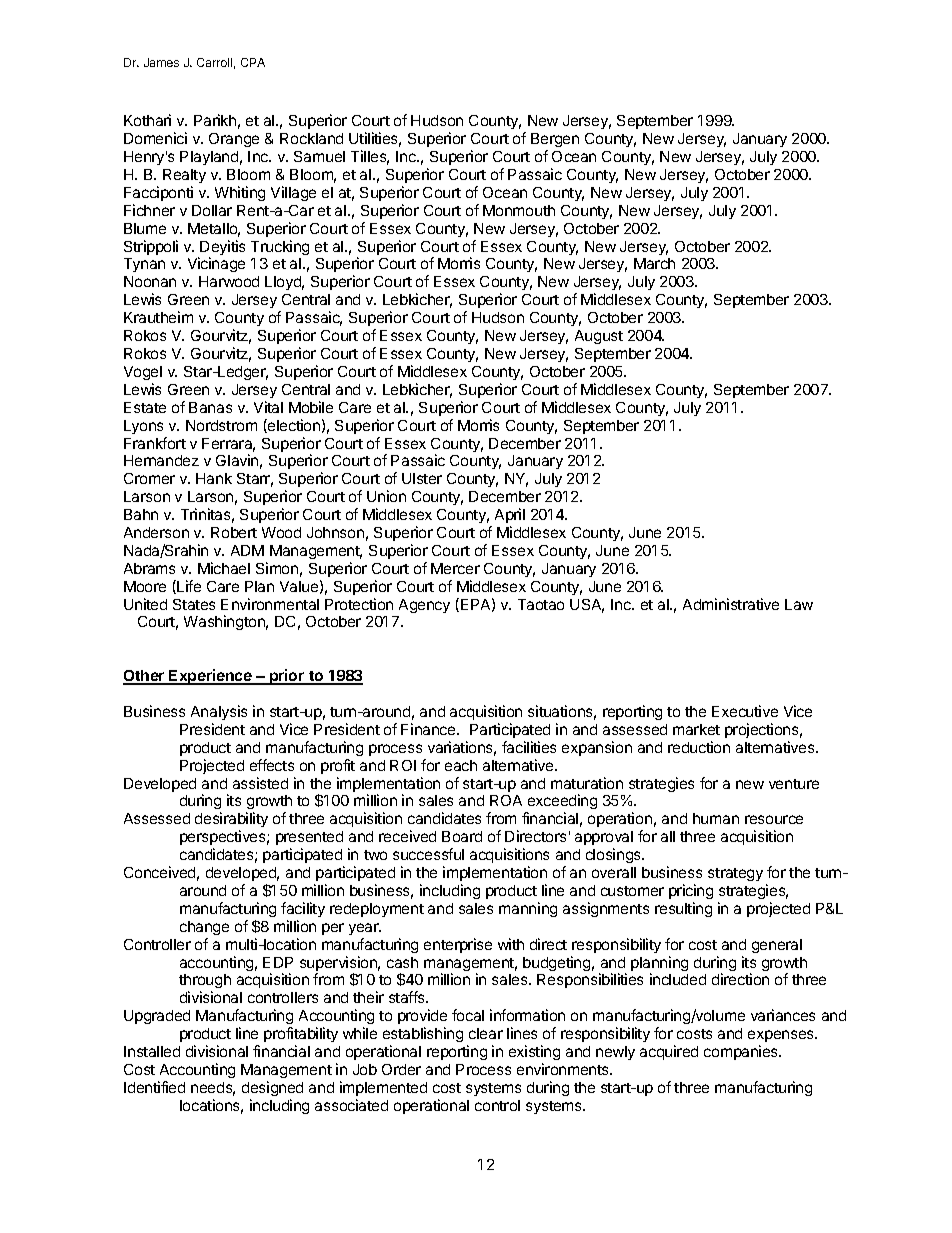 Image resolution: width=952 pixels, height=1233 pixels. I want to click on Administrative, so click(731, 604).
